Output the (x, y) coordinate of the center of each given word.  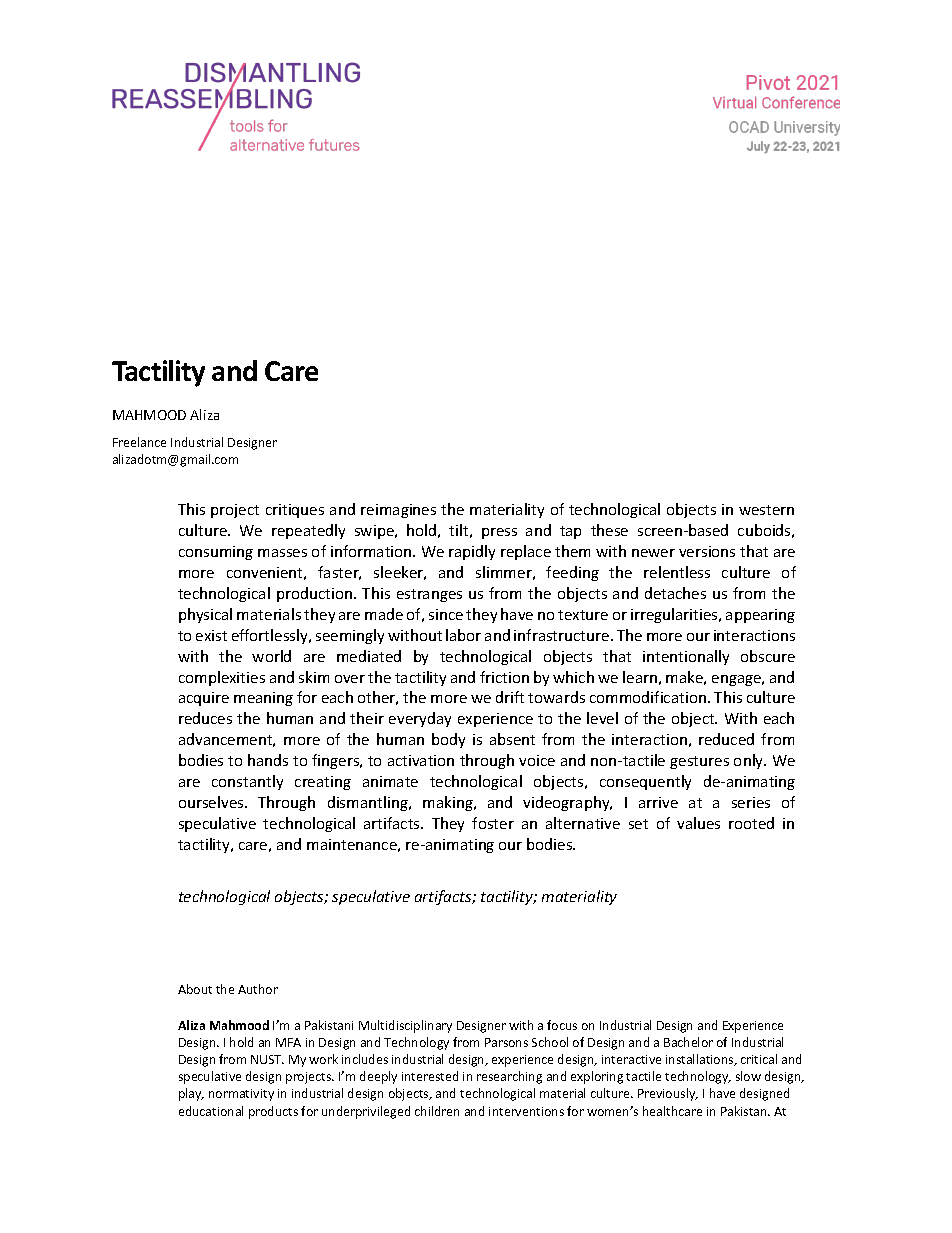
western (766, 510)
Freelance (139, 442)
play (191, 1094)
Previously (668, 1094)
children (437, 1111)
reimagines (398, 511)
